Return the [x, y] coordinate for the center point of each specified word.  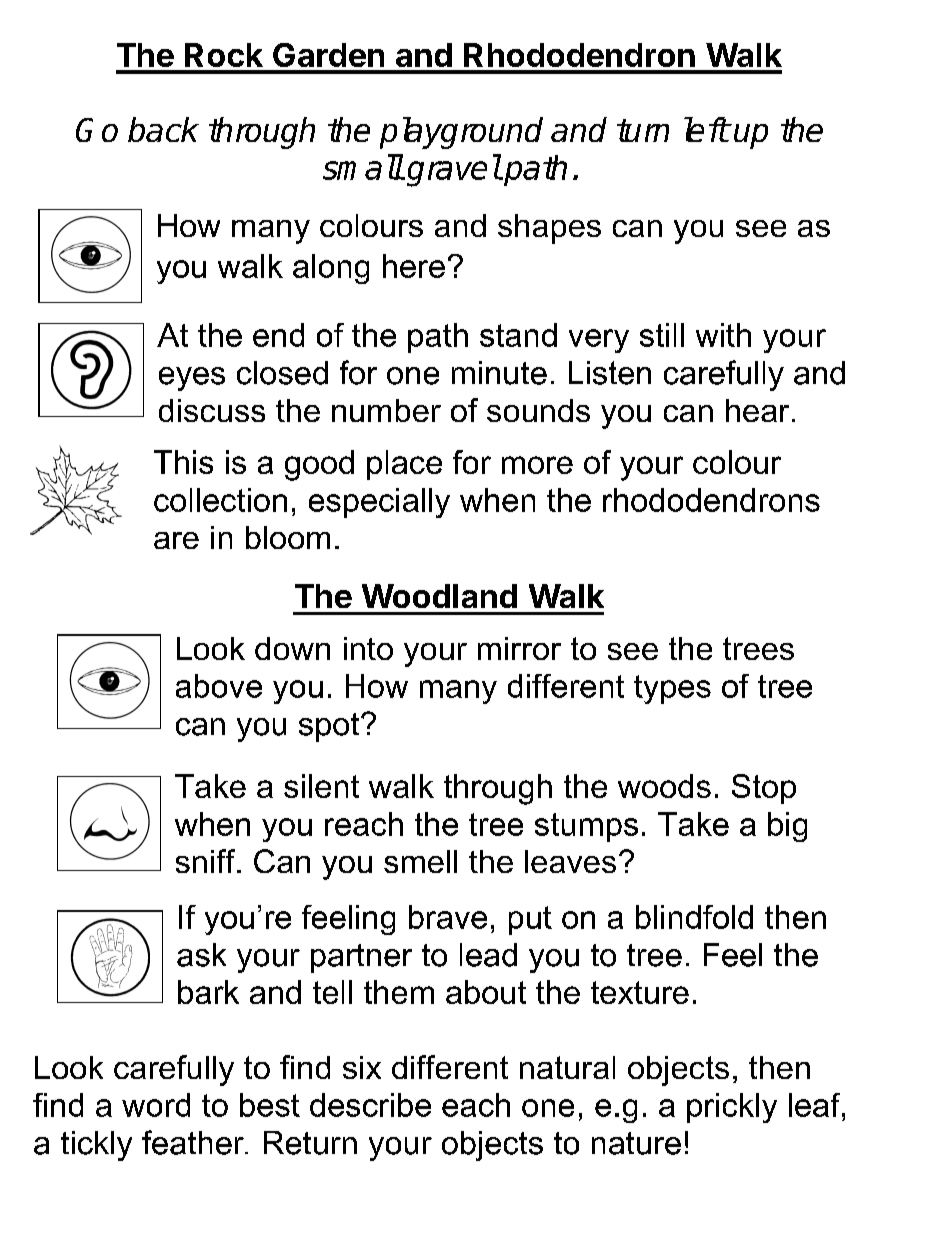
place [404, 465]
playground [461, 133]
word [156, 1105]
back [163, 129]
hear [757, 410]
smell [420, 861]
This [183, 462]
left [706, 129]
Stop [764, 789]
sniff [207, 861]
